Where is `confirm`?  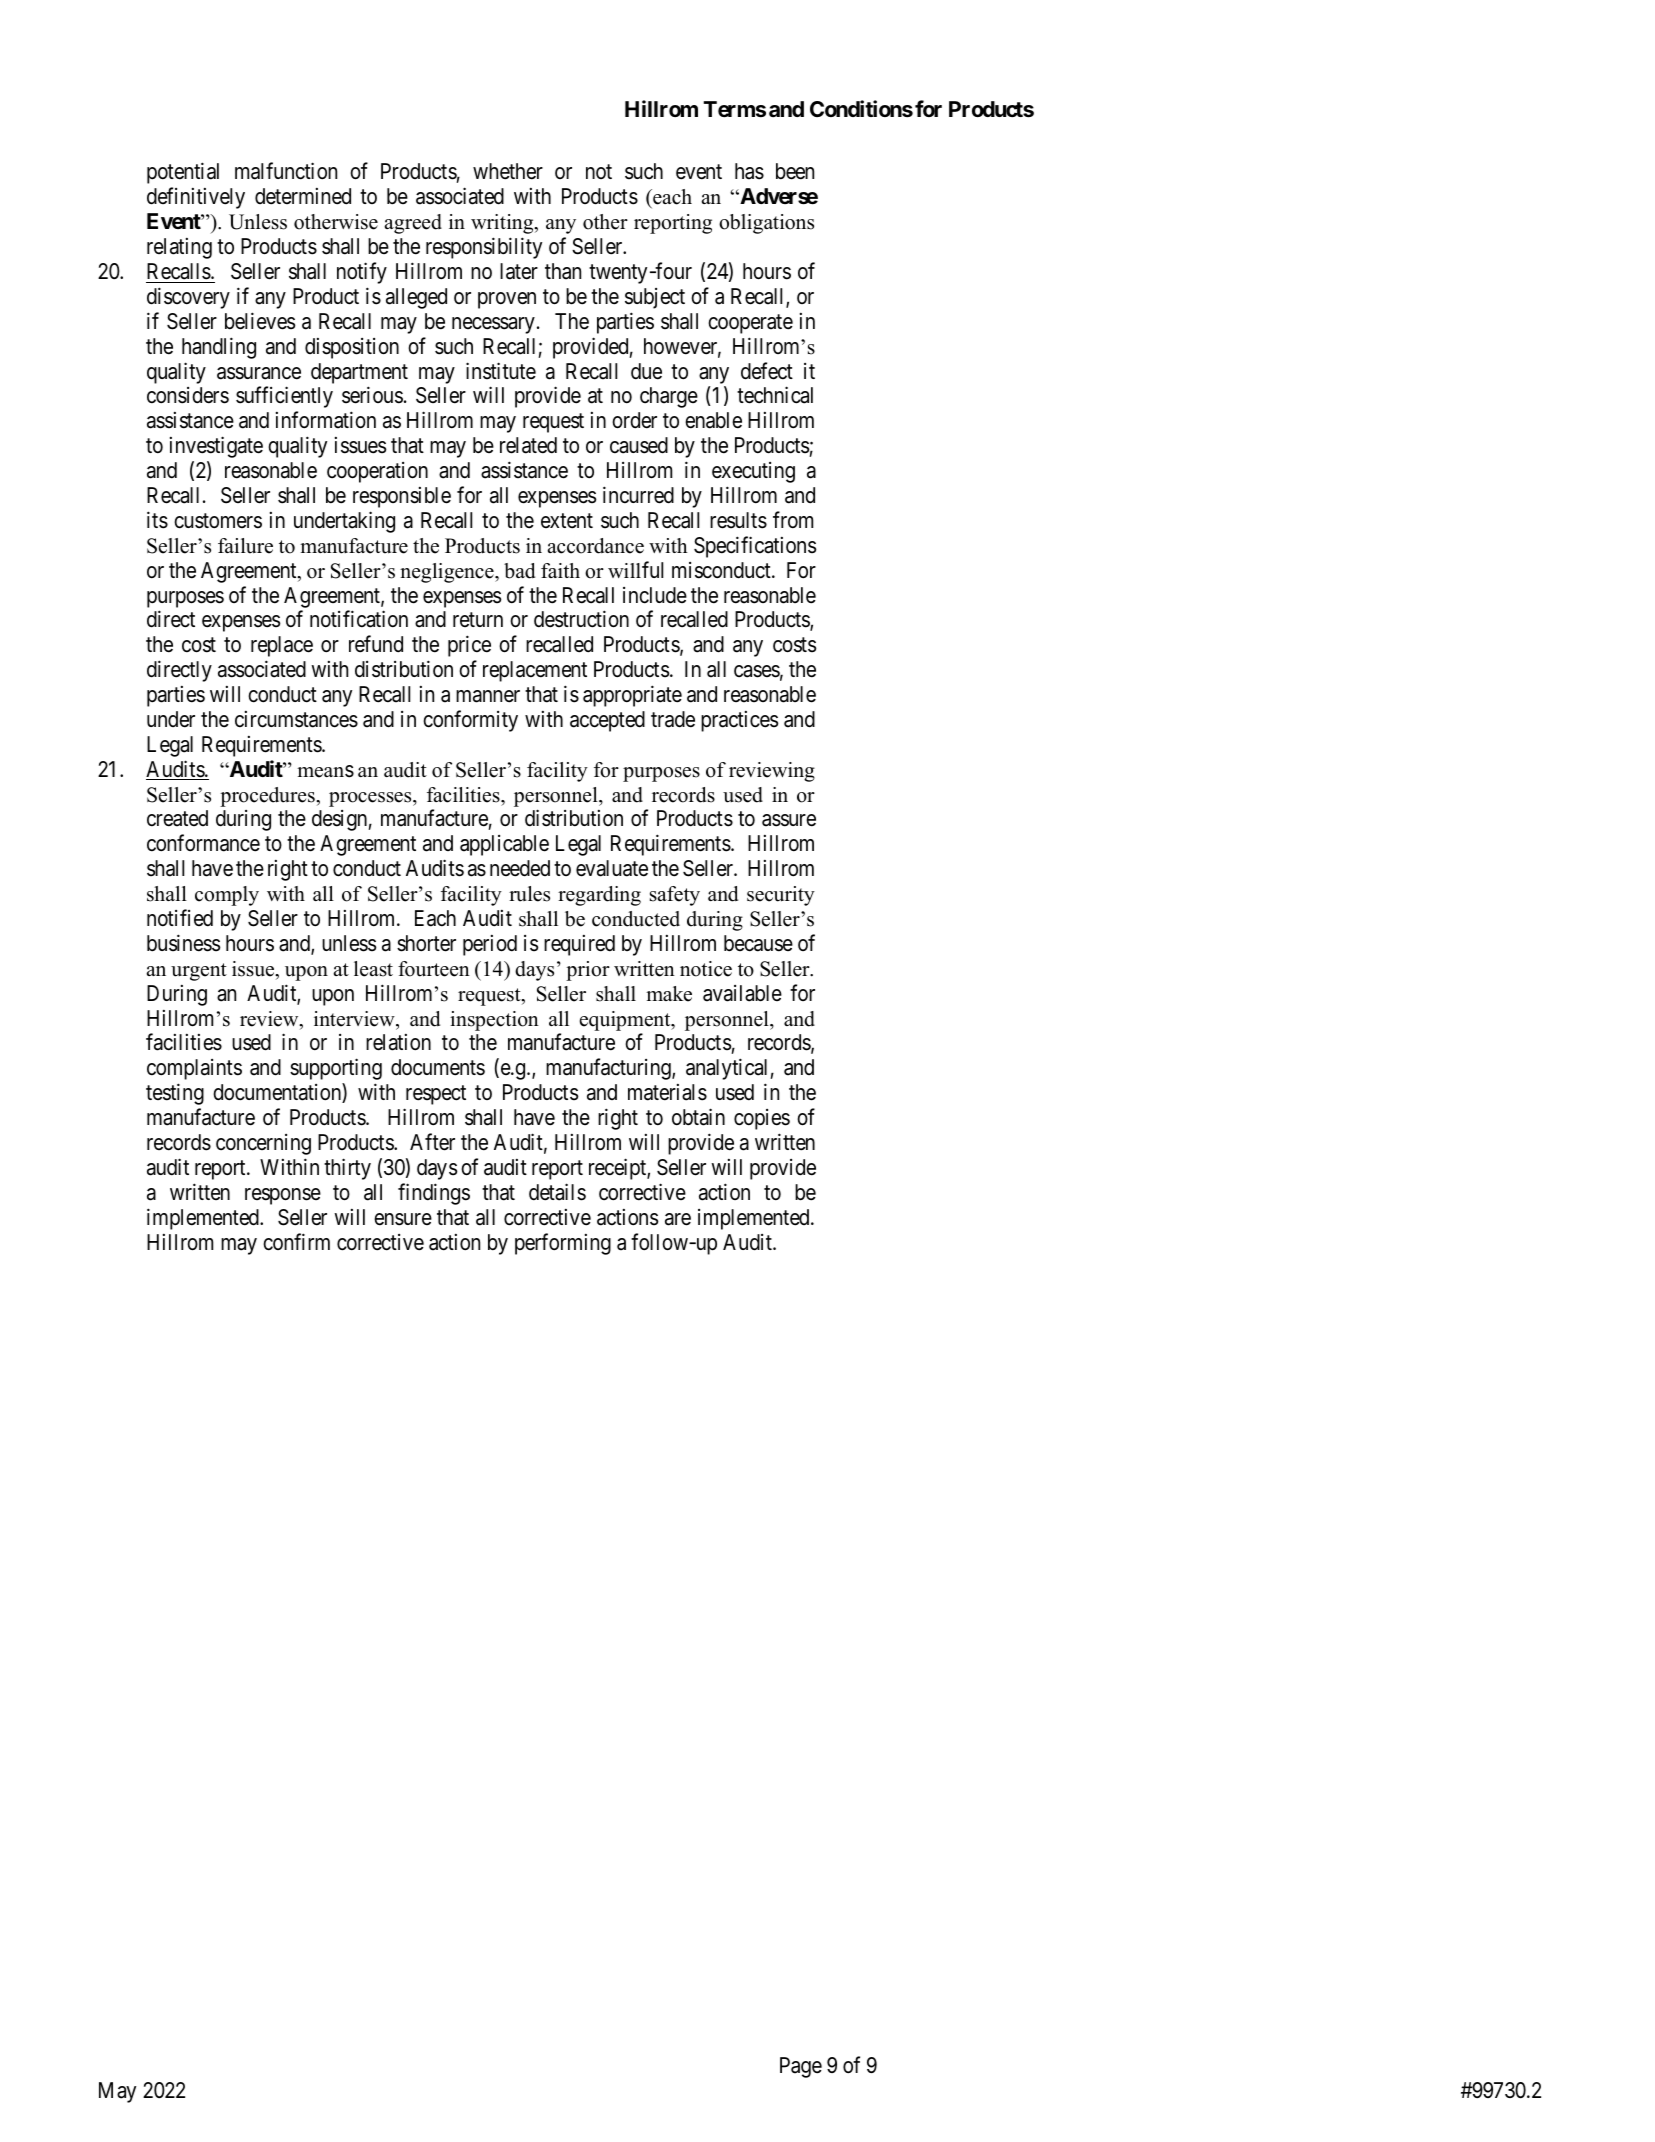 confirm is located at coordinates (296, 1242).
